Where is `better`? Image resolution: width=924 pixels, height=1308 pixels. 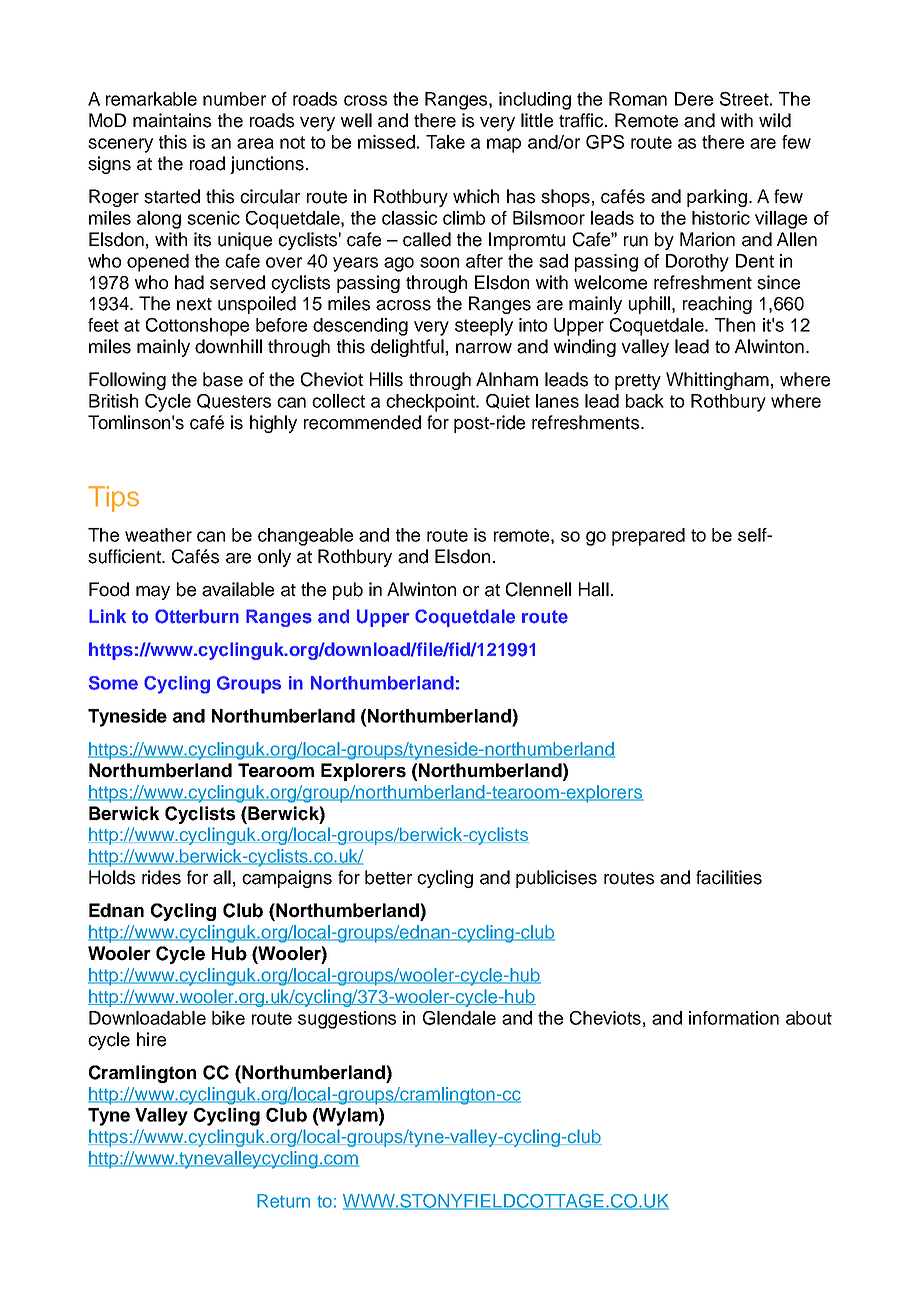
better is located at coordinates (388, 877).
